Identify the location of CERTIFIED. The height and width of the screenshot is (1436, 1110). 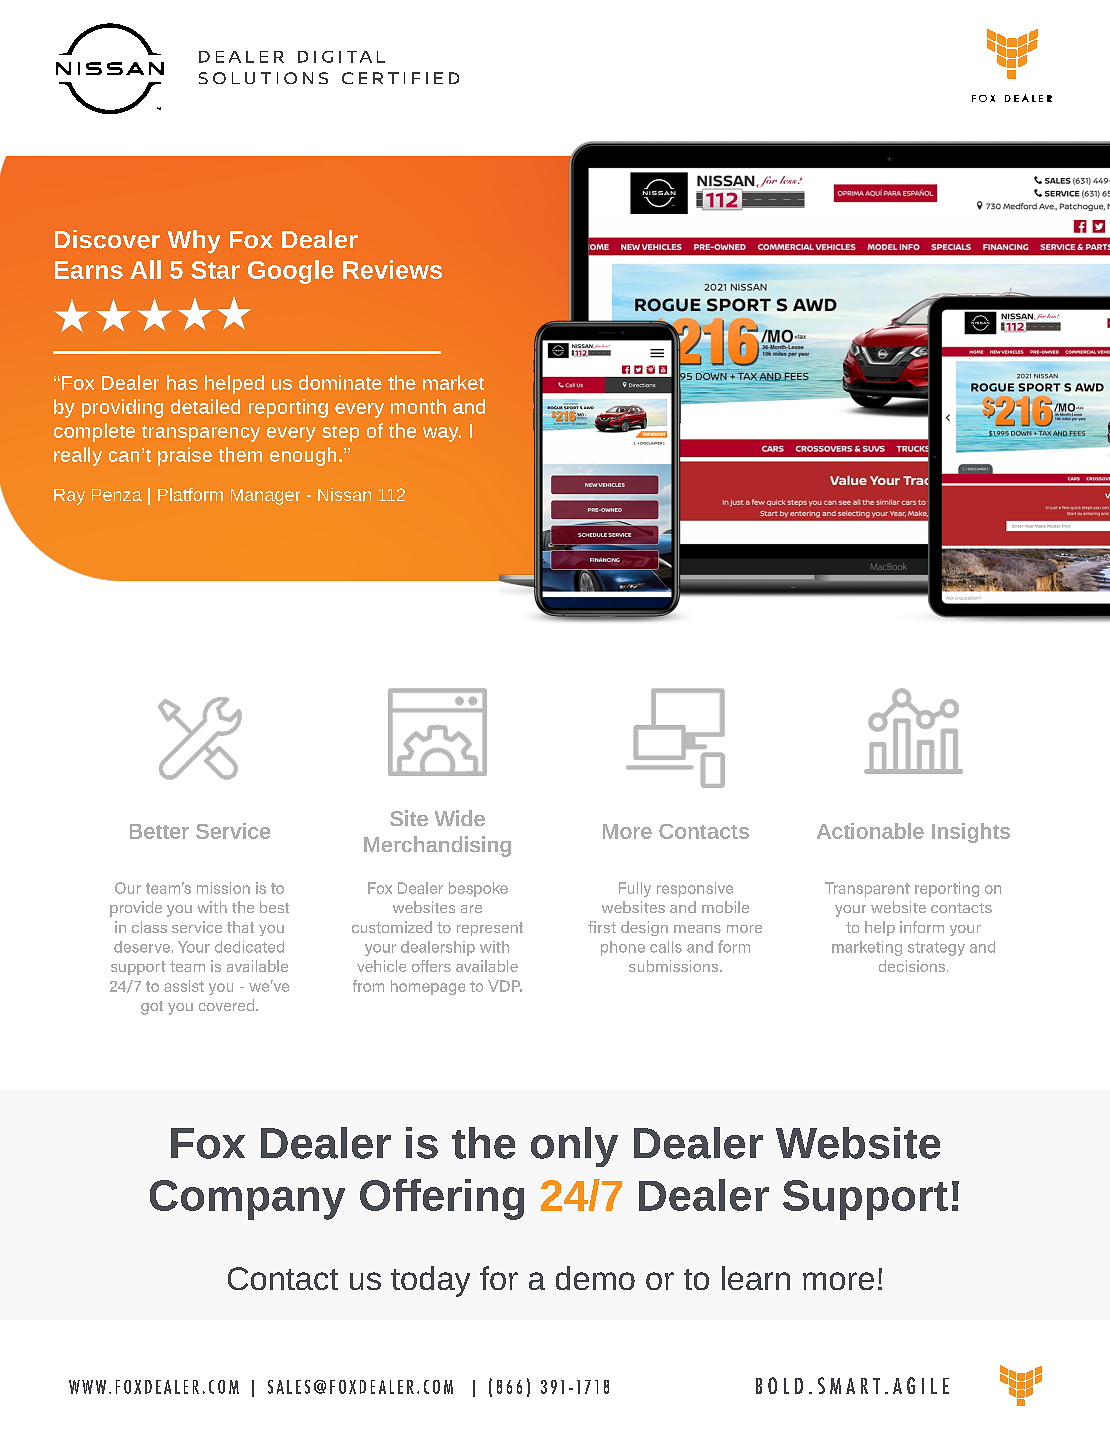
(400, 78).
